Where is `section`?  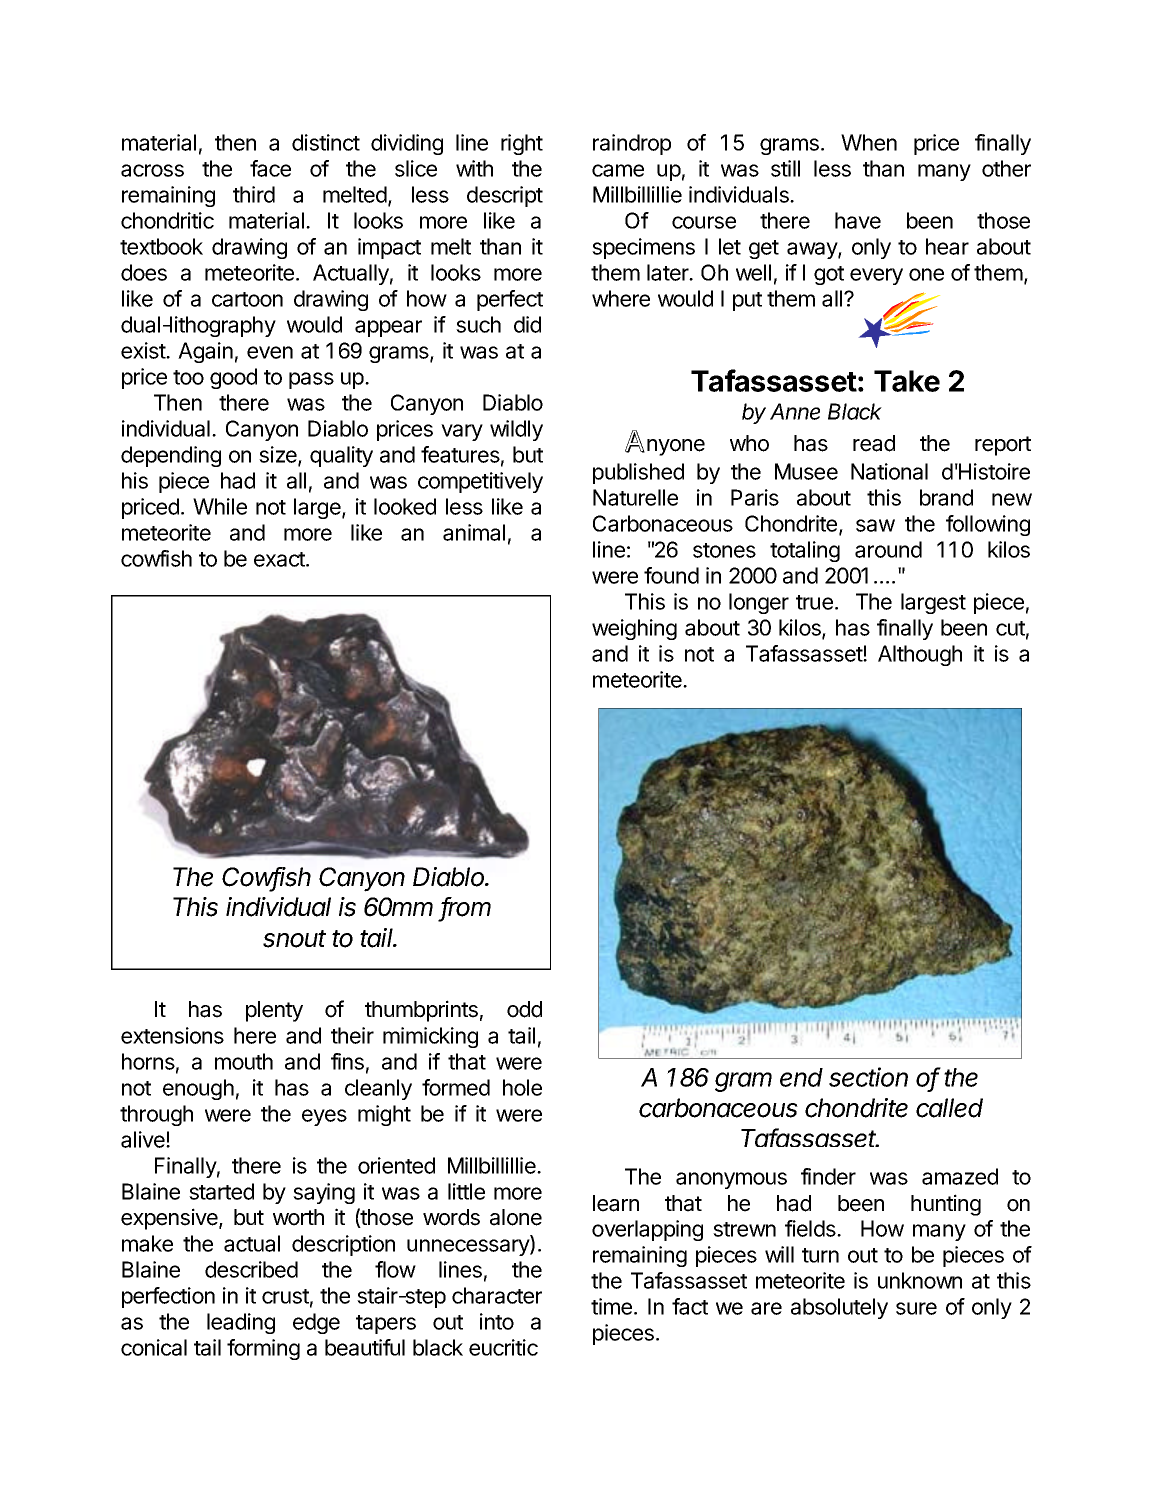 section is located at coordinates (868, 1077).
